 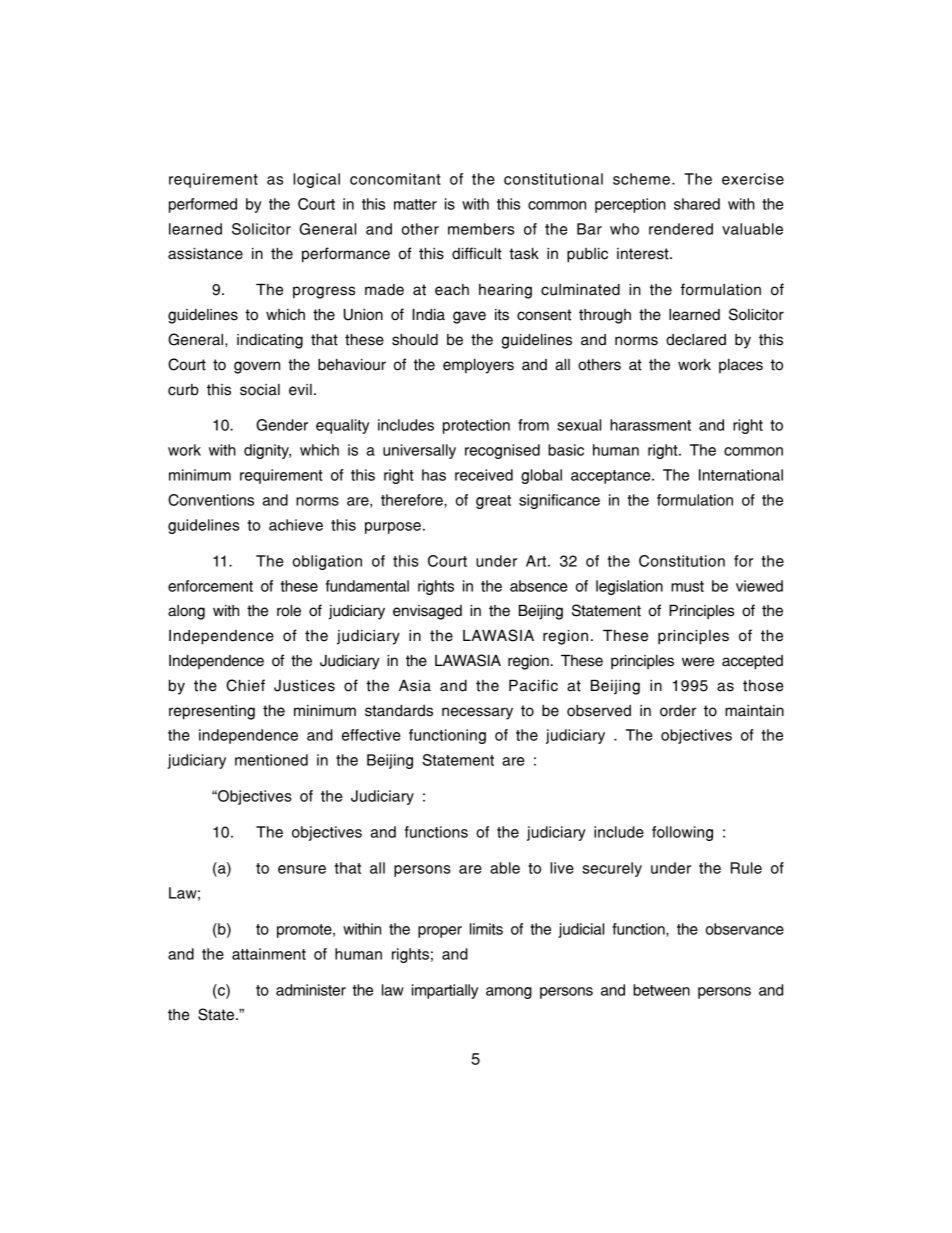 What do you see at coordinates (650, 425) in the page?
I see `harassment` at bounding box center [650, 425].
